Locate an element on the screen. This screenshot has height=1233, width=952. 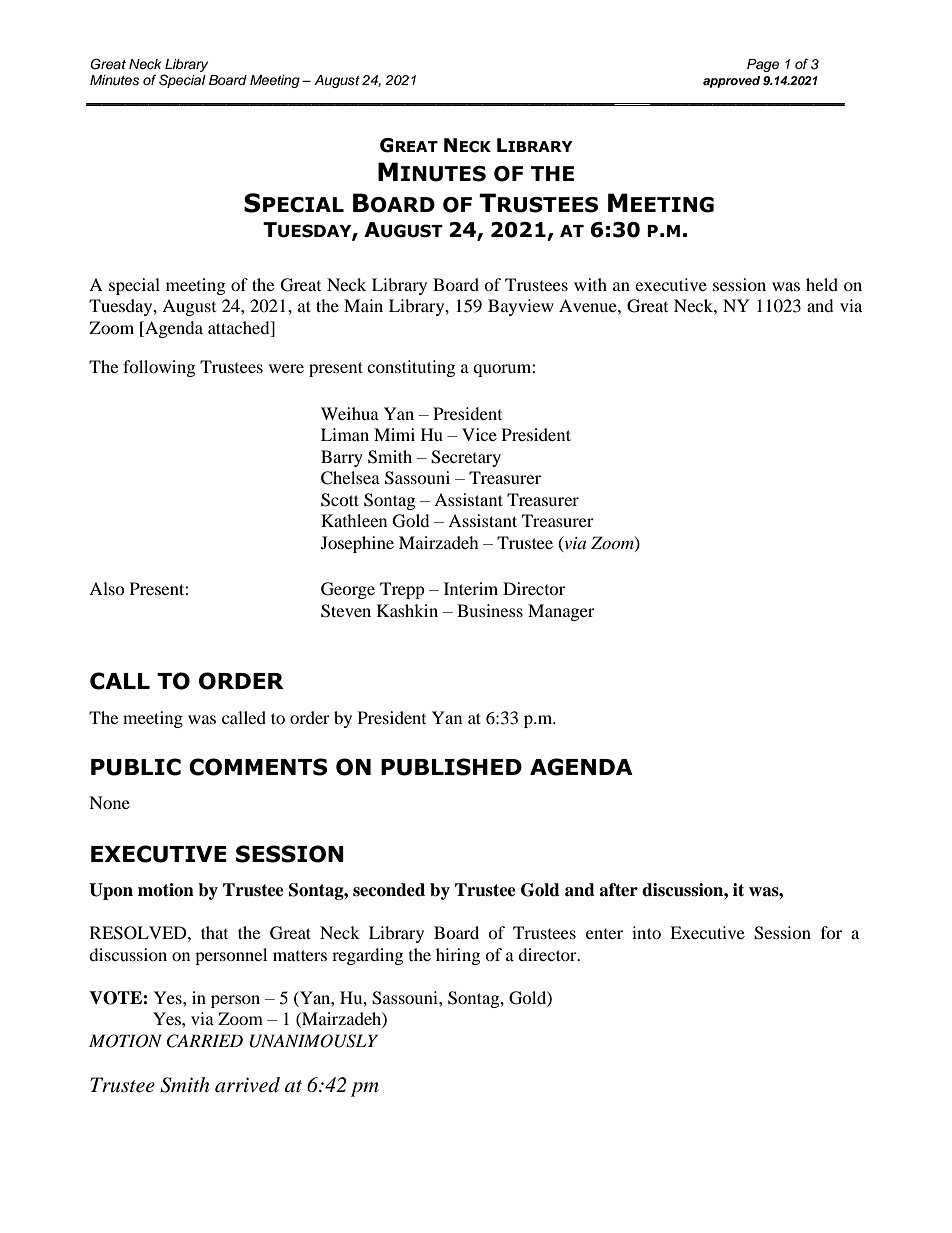
PUBLIC is located at coordinates (136, 767).
